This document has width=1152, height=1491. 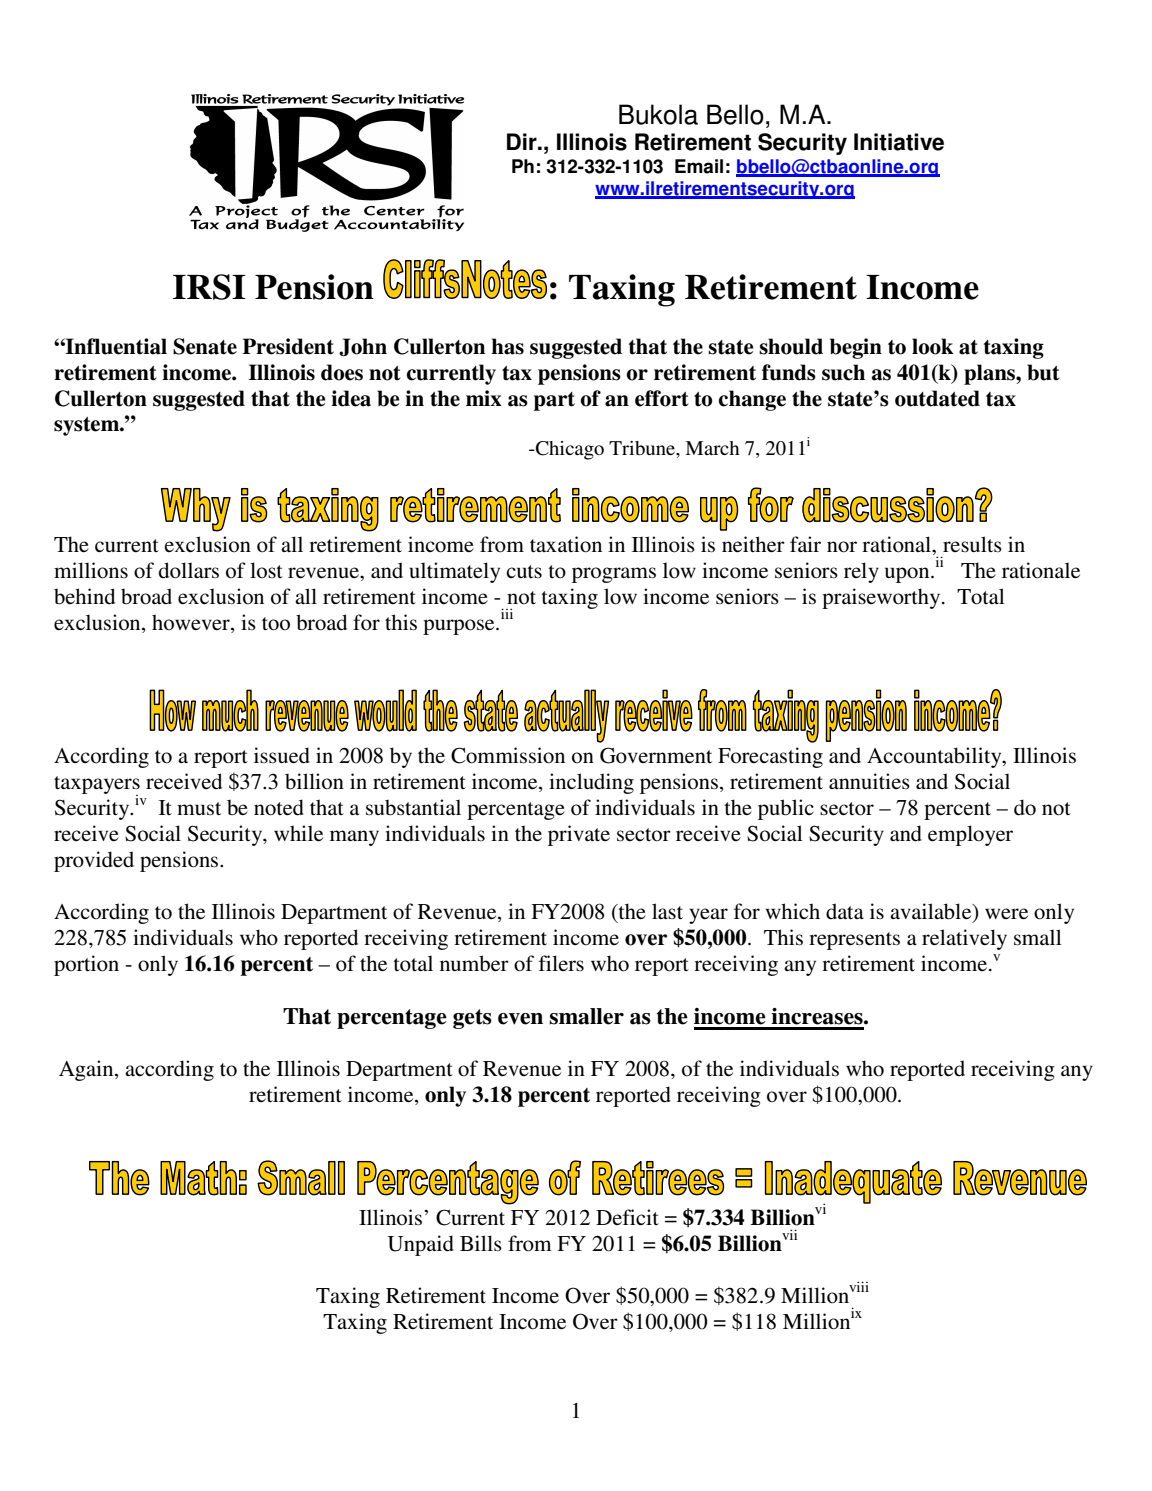 What do you see at coordinates (508, 755) in the document?
I see `Commission` at bounding box center [508, 755].
